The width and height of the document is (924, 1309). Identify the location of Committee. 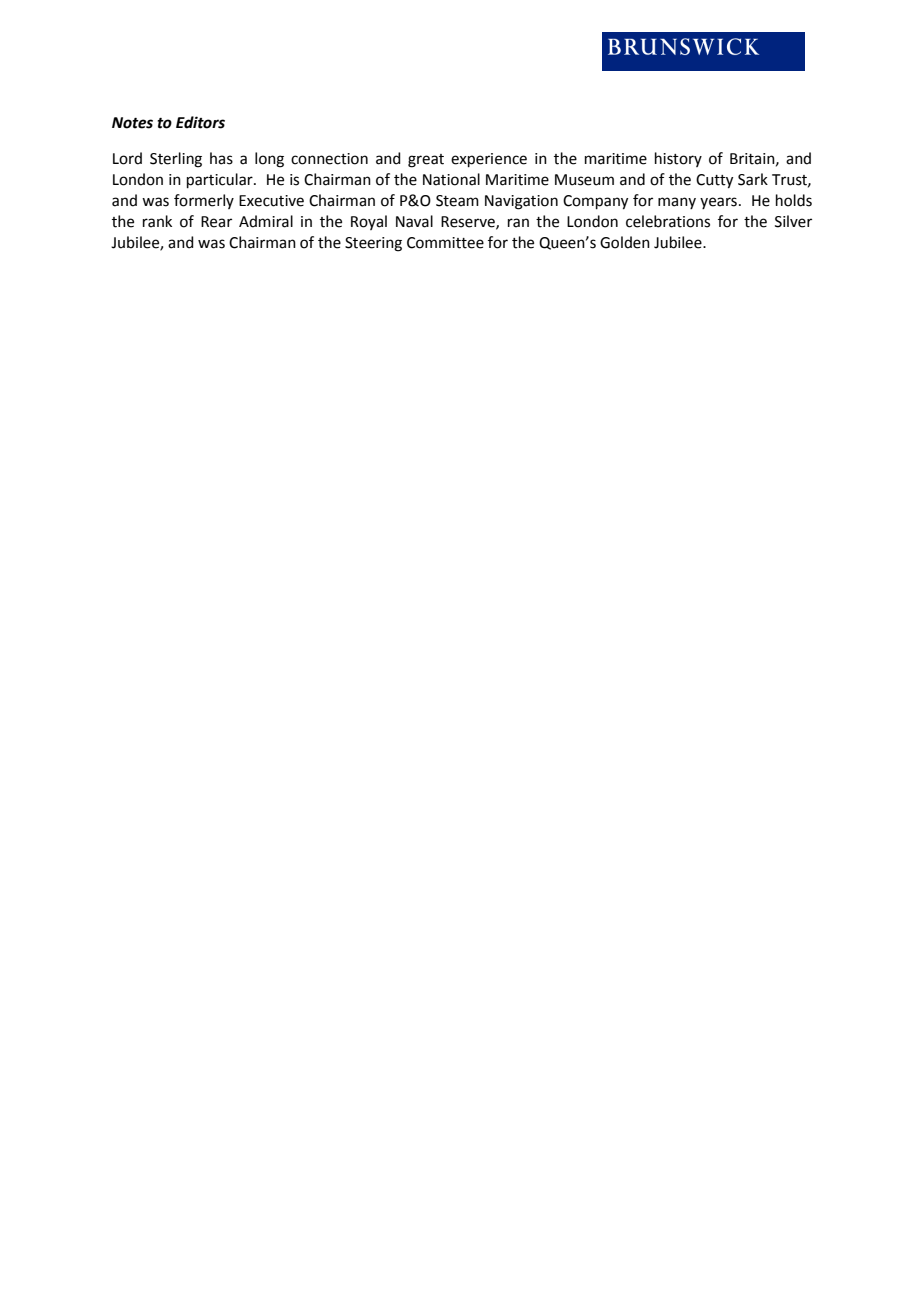
(445, 243).
